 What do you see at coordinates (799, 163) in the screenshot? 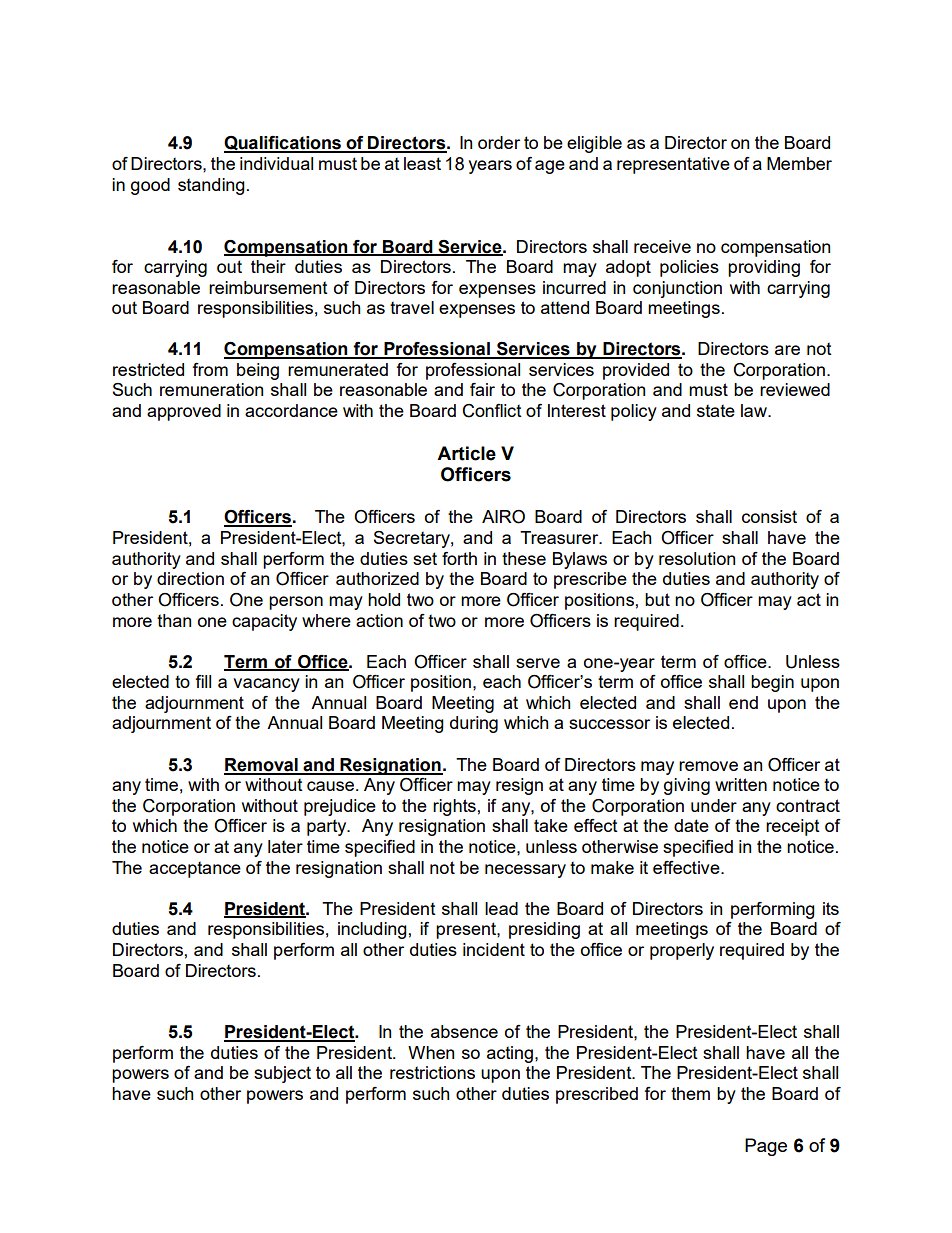
I see `Member` at bounding box center [799, 163].
